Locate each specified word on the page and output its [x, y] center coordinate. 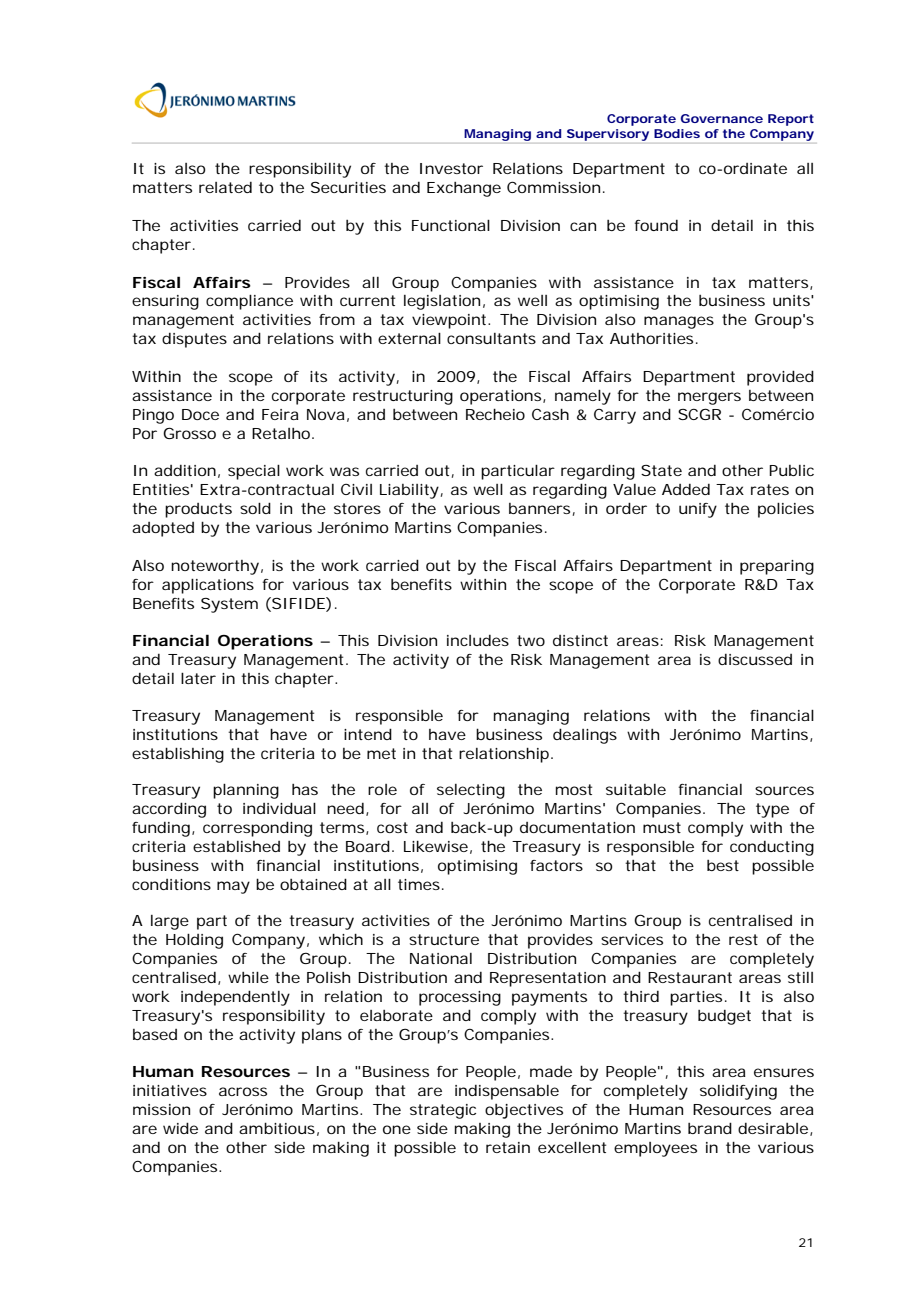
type [772, 810]
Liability [409, 491]
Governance [722, 118]
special [254, 472]
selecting [471, 791]
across [243, 1091]
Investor [451, 168]
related [225, 187]
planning [246, 791]
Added [686, 489]
